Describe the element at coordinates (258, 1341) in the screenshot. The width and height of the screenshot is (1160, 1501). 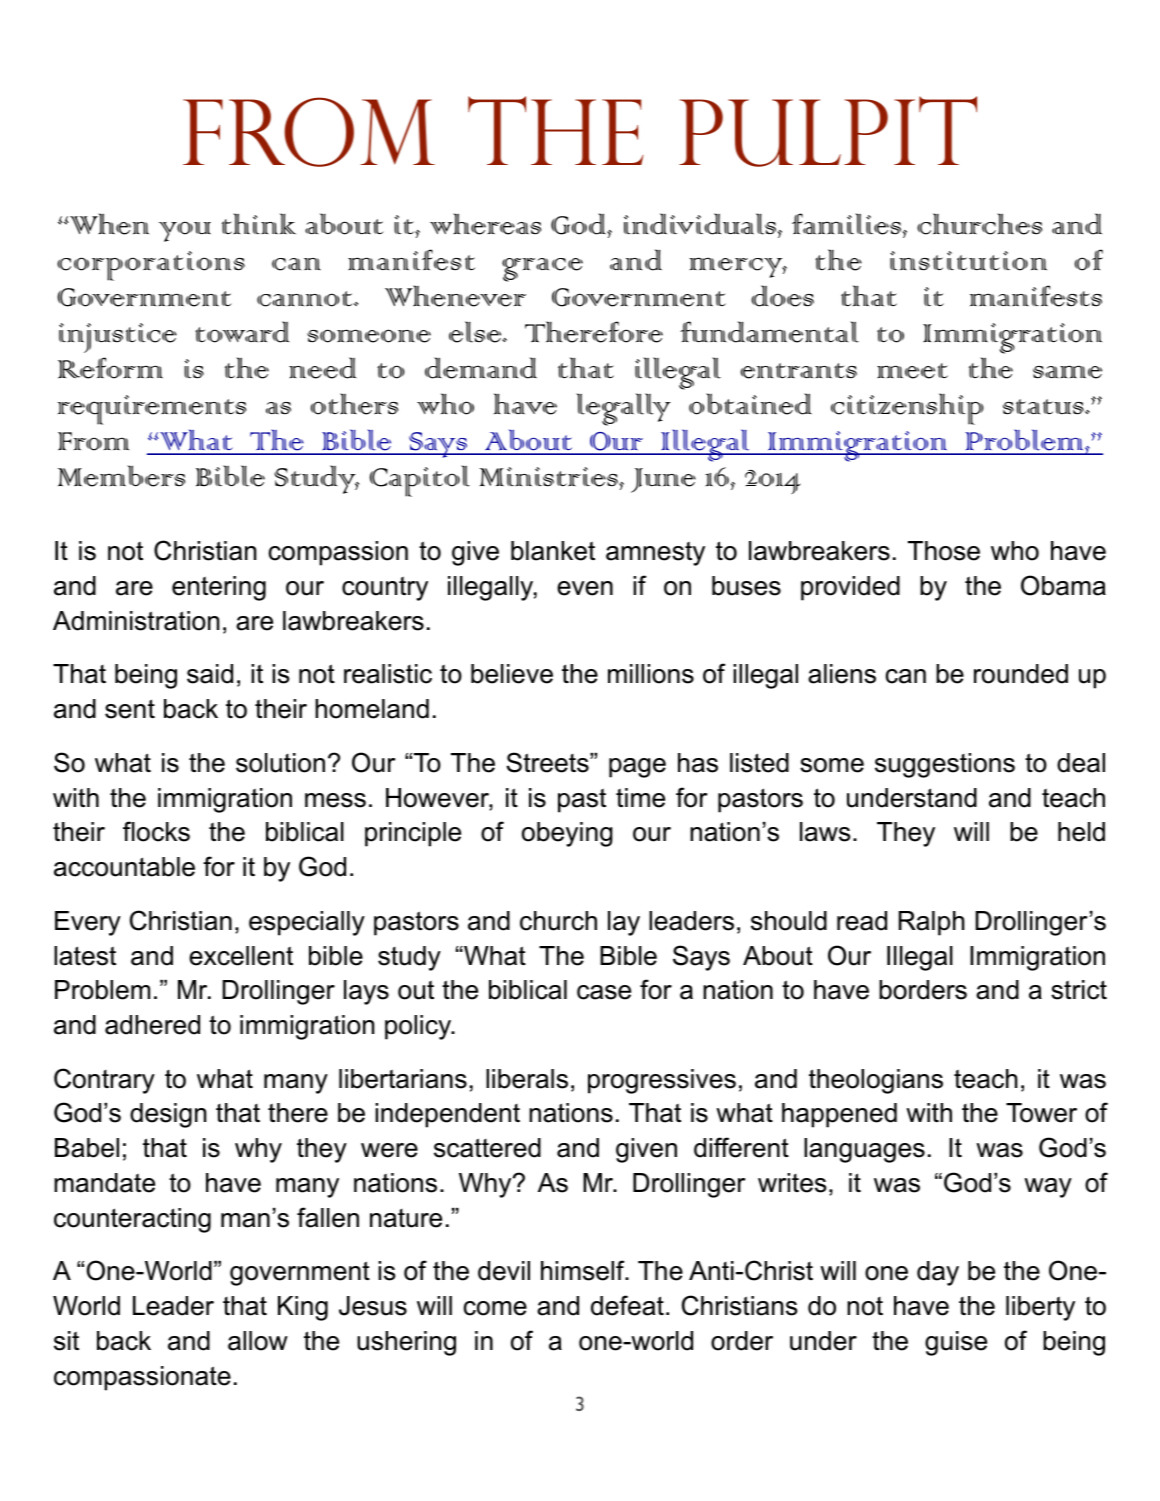
I see `allow` at that location.
